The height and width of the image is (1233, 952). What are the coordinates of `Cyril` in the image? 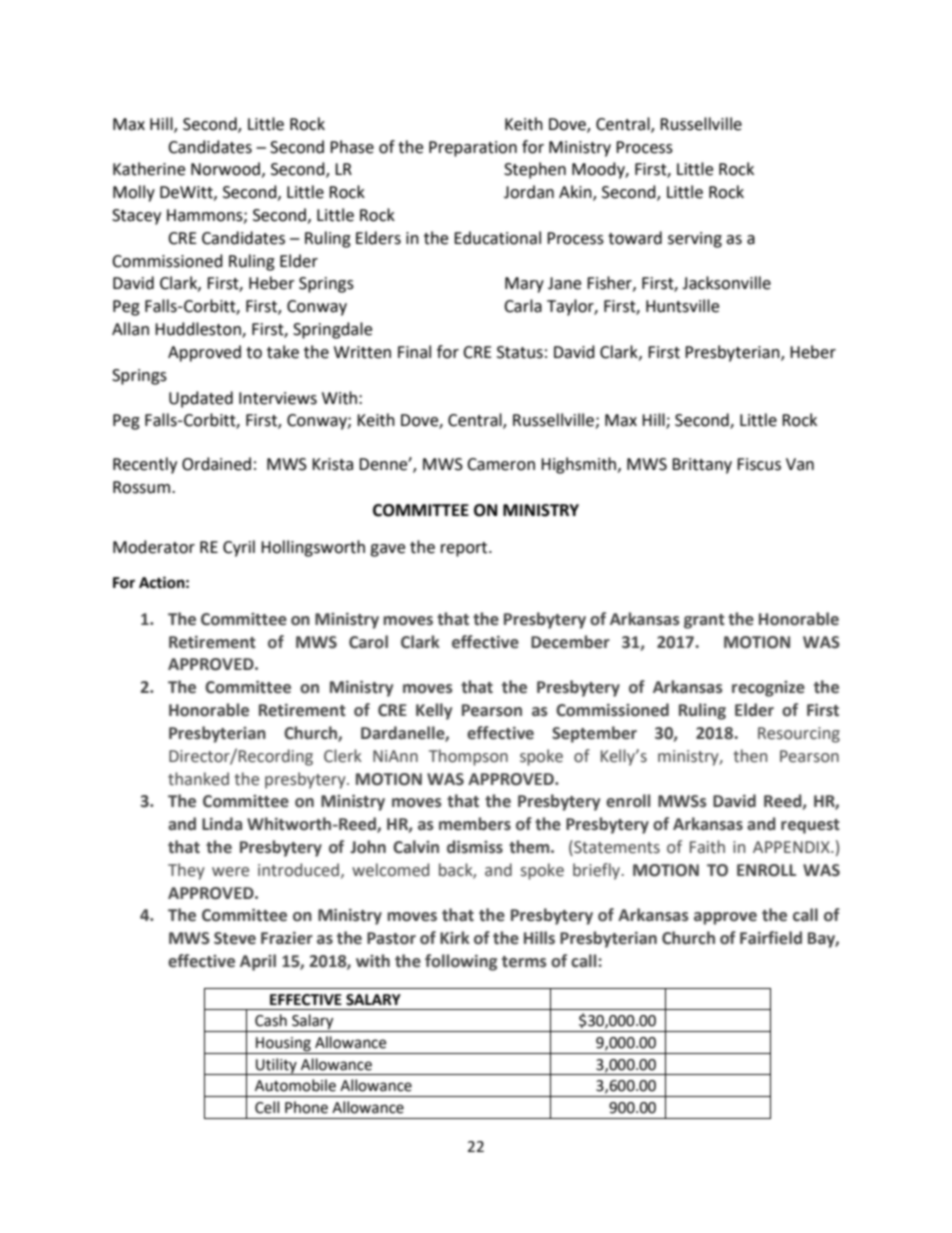 It's located at (239, 548).
